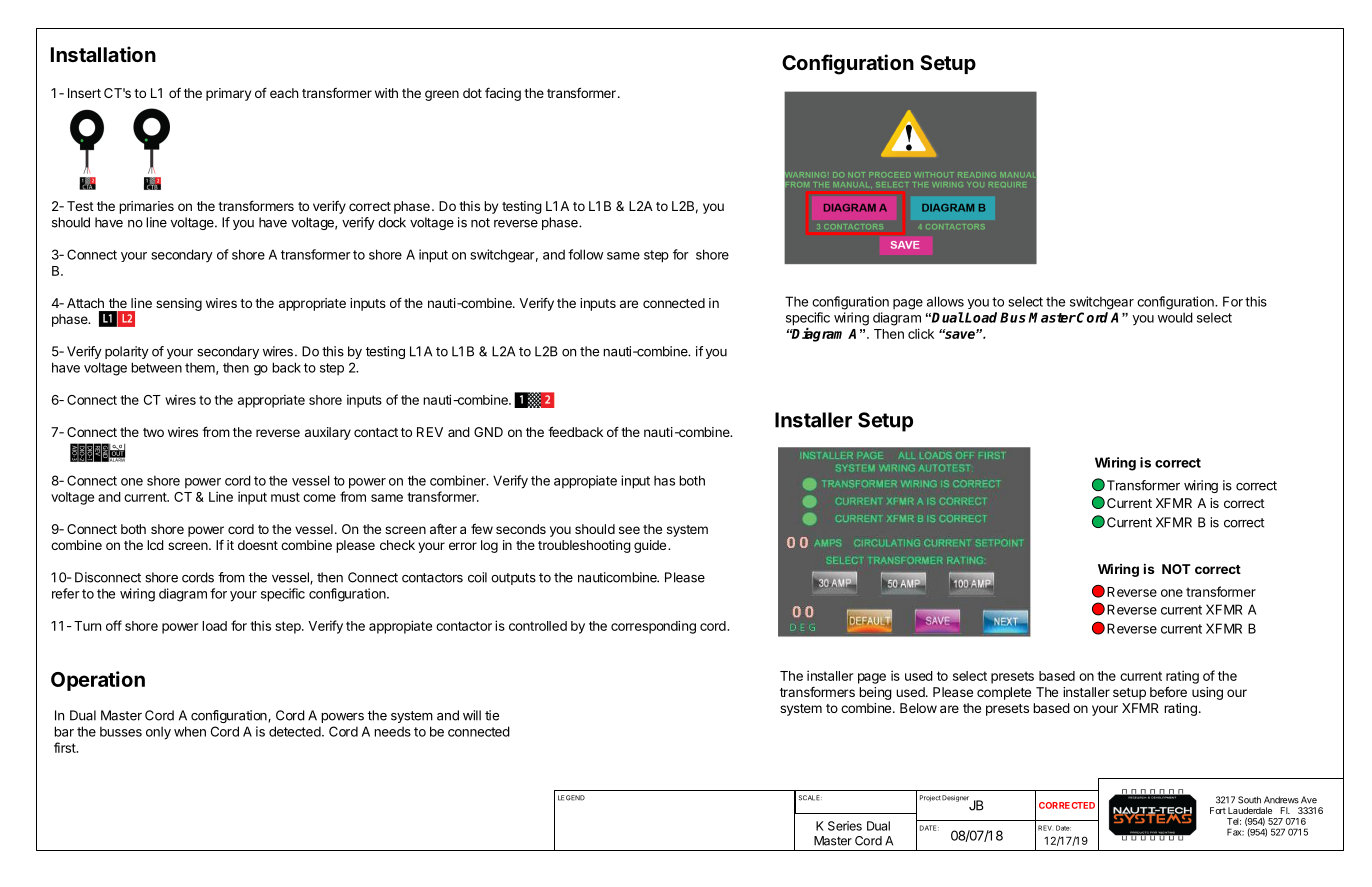  What do you see at coordinates (503, 94) in the image?
I see `facing` at bounding box center [503, 94].
